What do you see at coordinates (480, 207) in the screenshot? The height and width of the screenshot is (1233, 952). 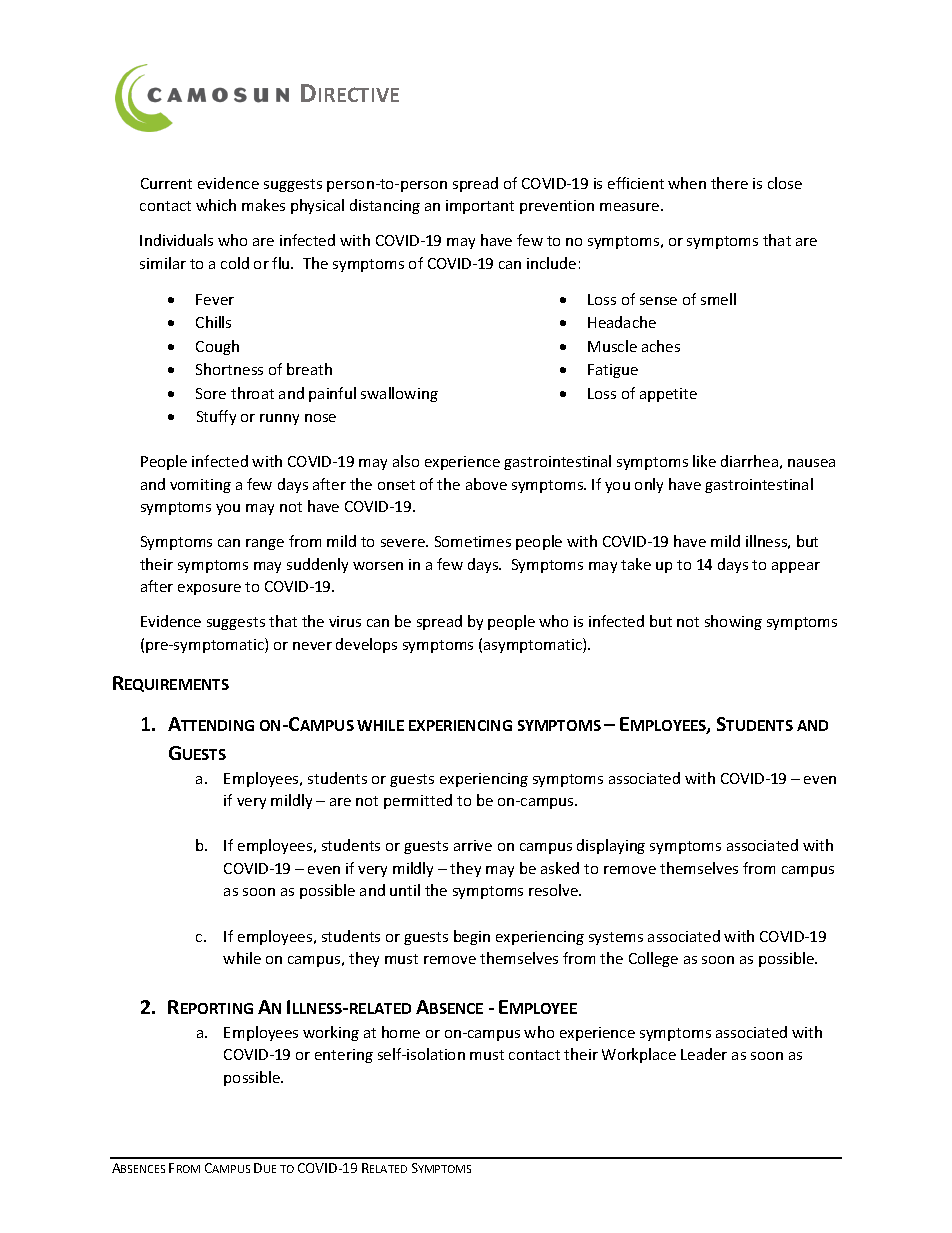 I see `important` at bounding box center [480, 207].
